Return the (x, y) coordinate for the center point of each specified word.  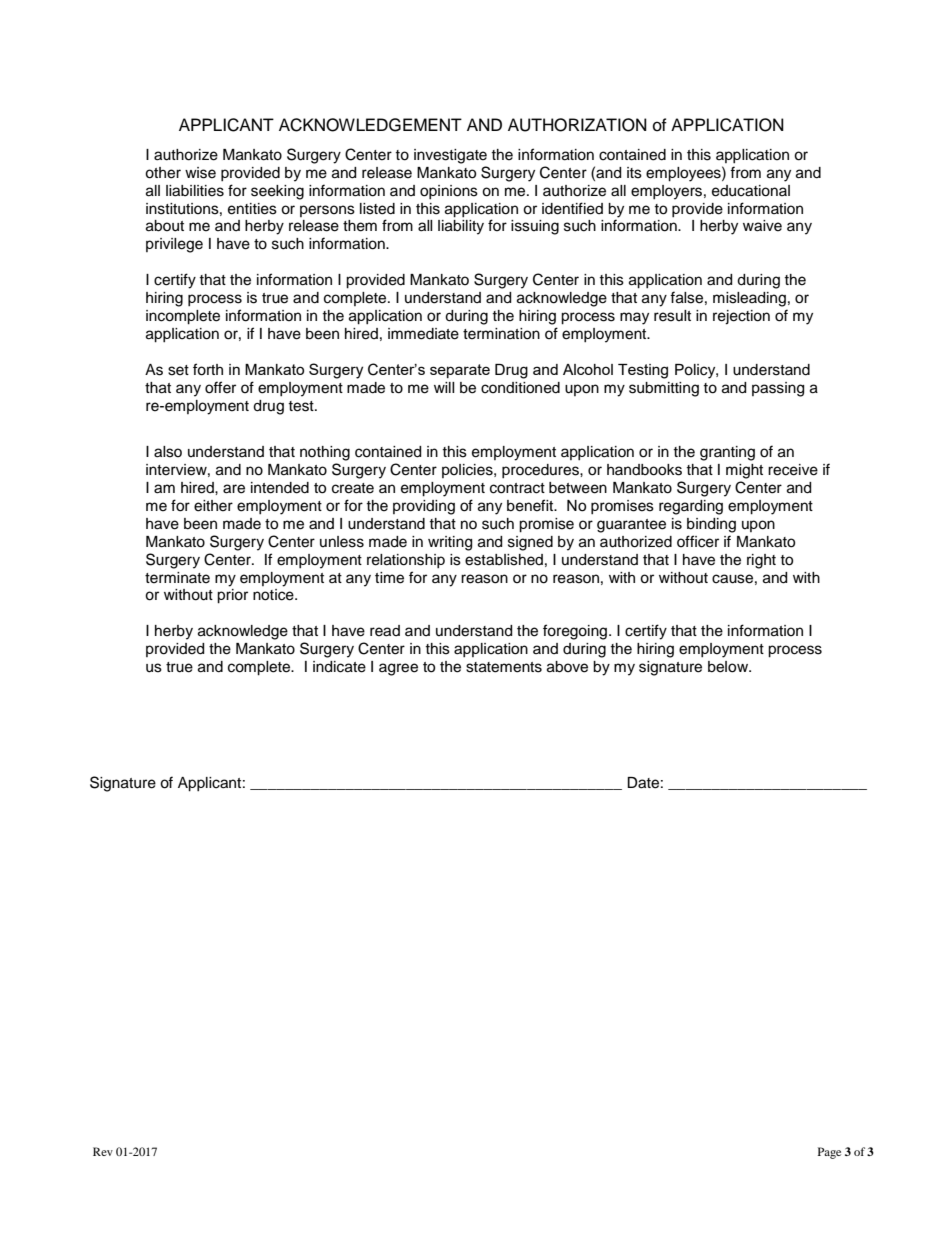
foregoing (576, 632)
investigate (450, 156)
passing (778, 389)
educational (751, 191)
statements (504, 667)
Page (829, 1153)
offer (220, 387)
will (444, 387)
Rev (103, 1151)
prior (232, 596)
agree (398, 669)
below (729, 667)
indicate (339, 667)
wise (200, 173)
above (567, 667)
